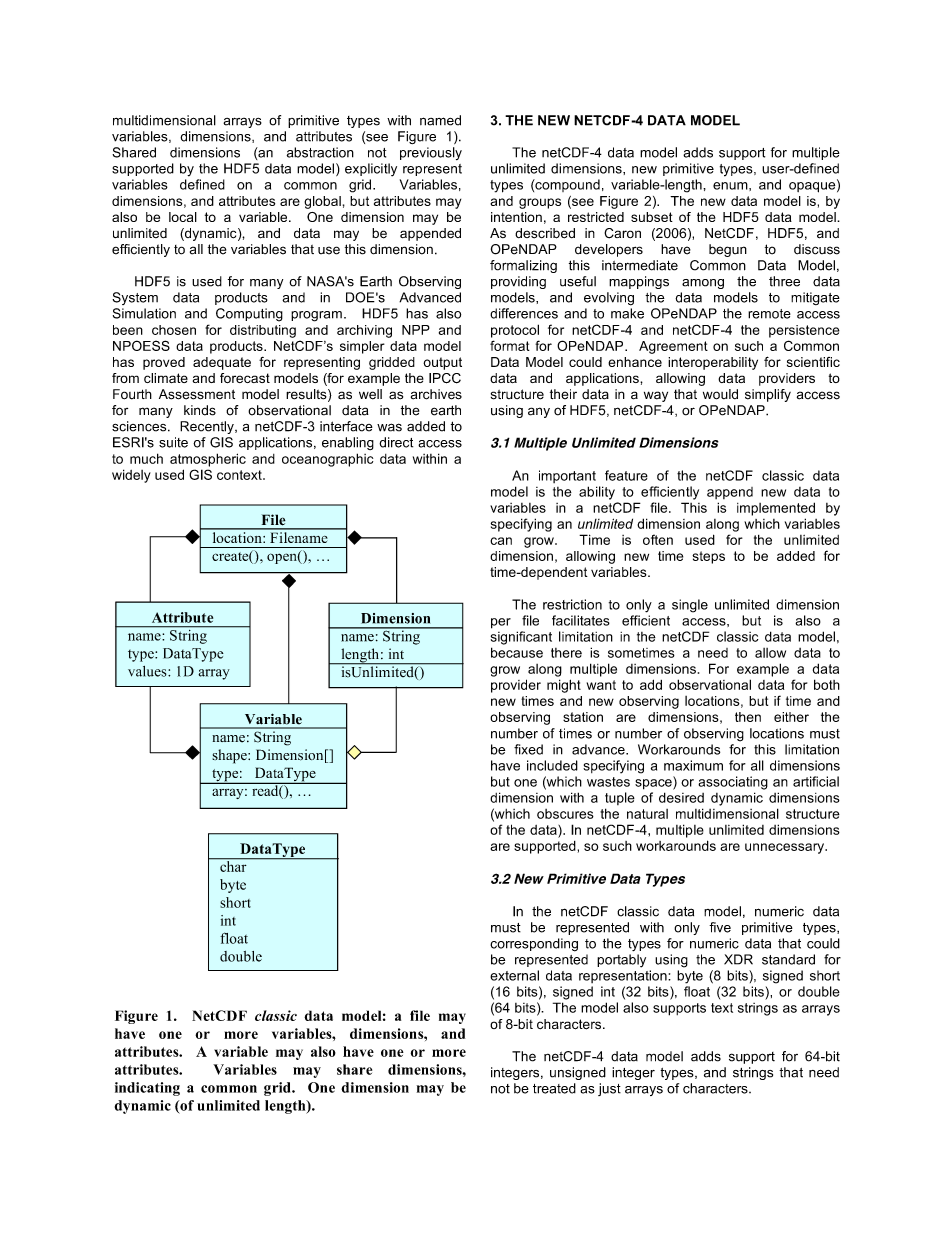  I want to click on previously, so click(431, 153).
